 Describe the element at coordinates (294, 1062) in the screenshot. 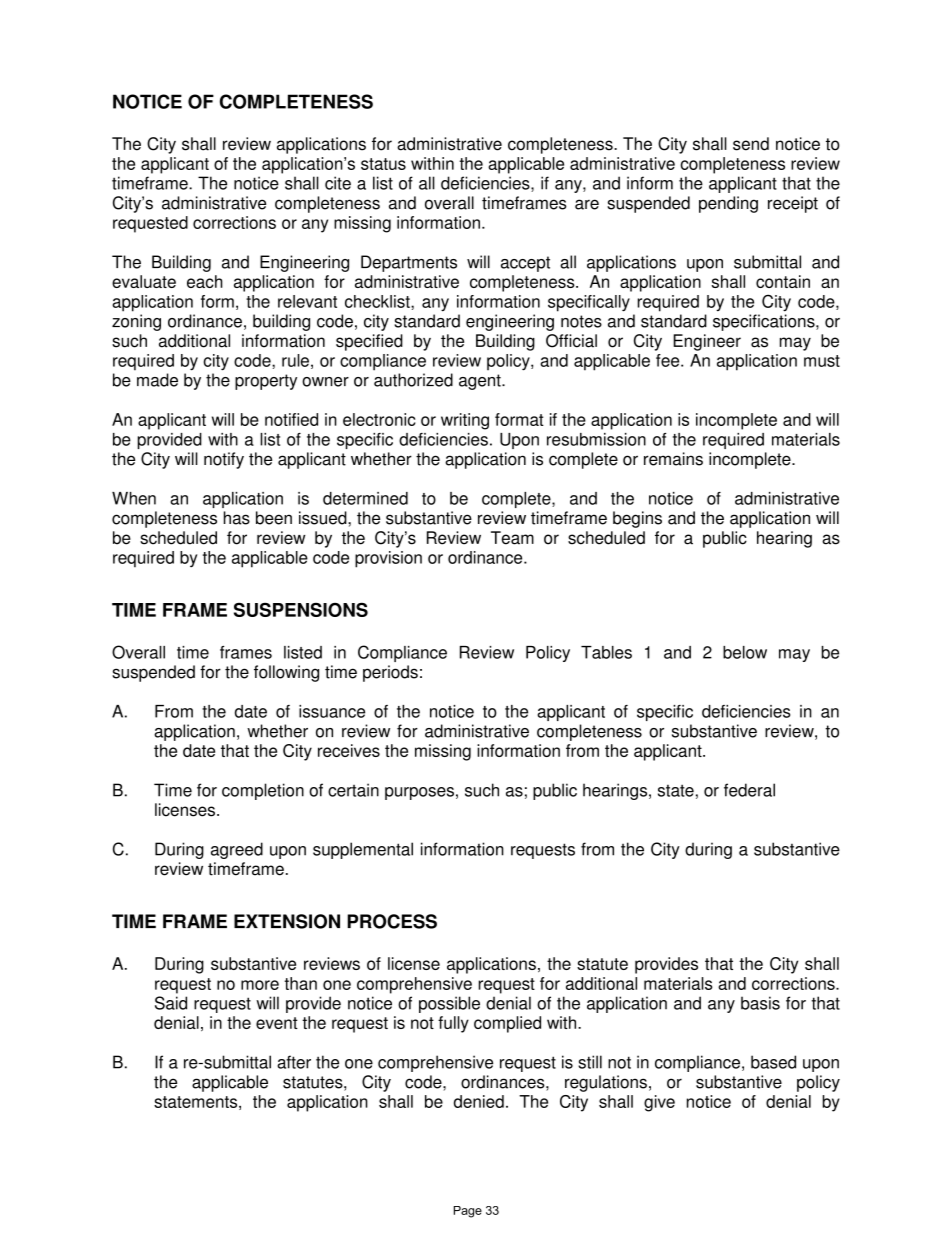

I see `after` at that location.
